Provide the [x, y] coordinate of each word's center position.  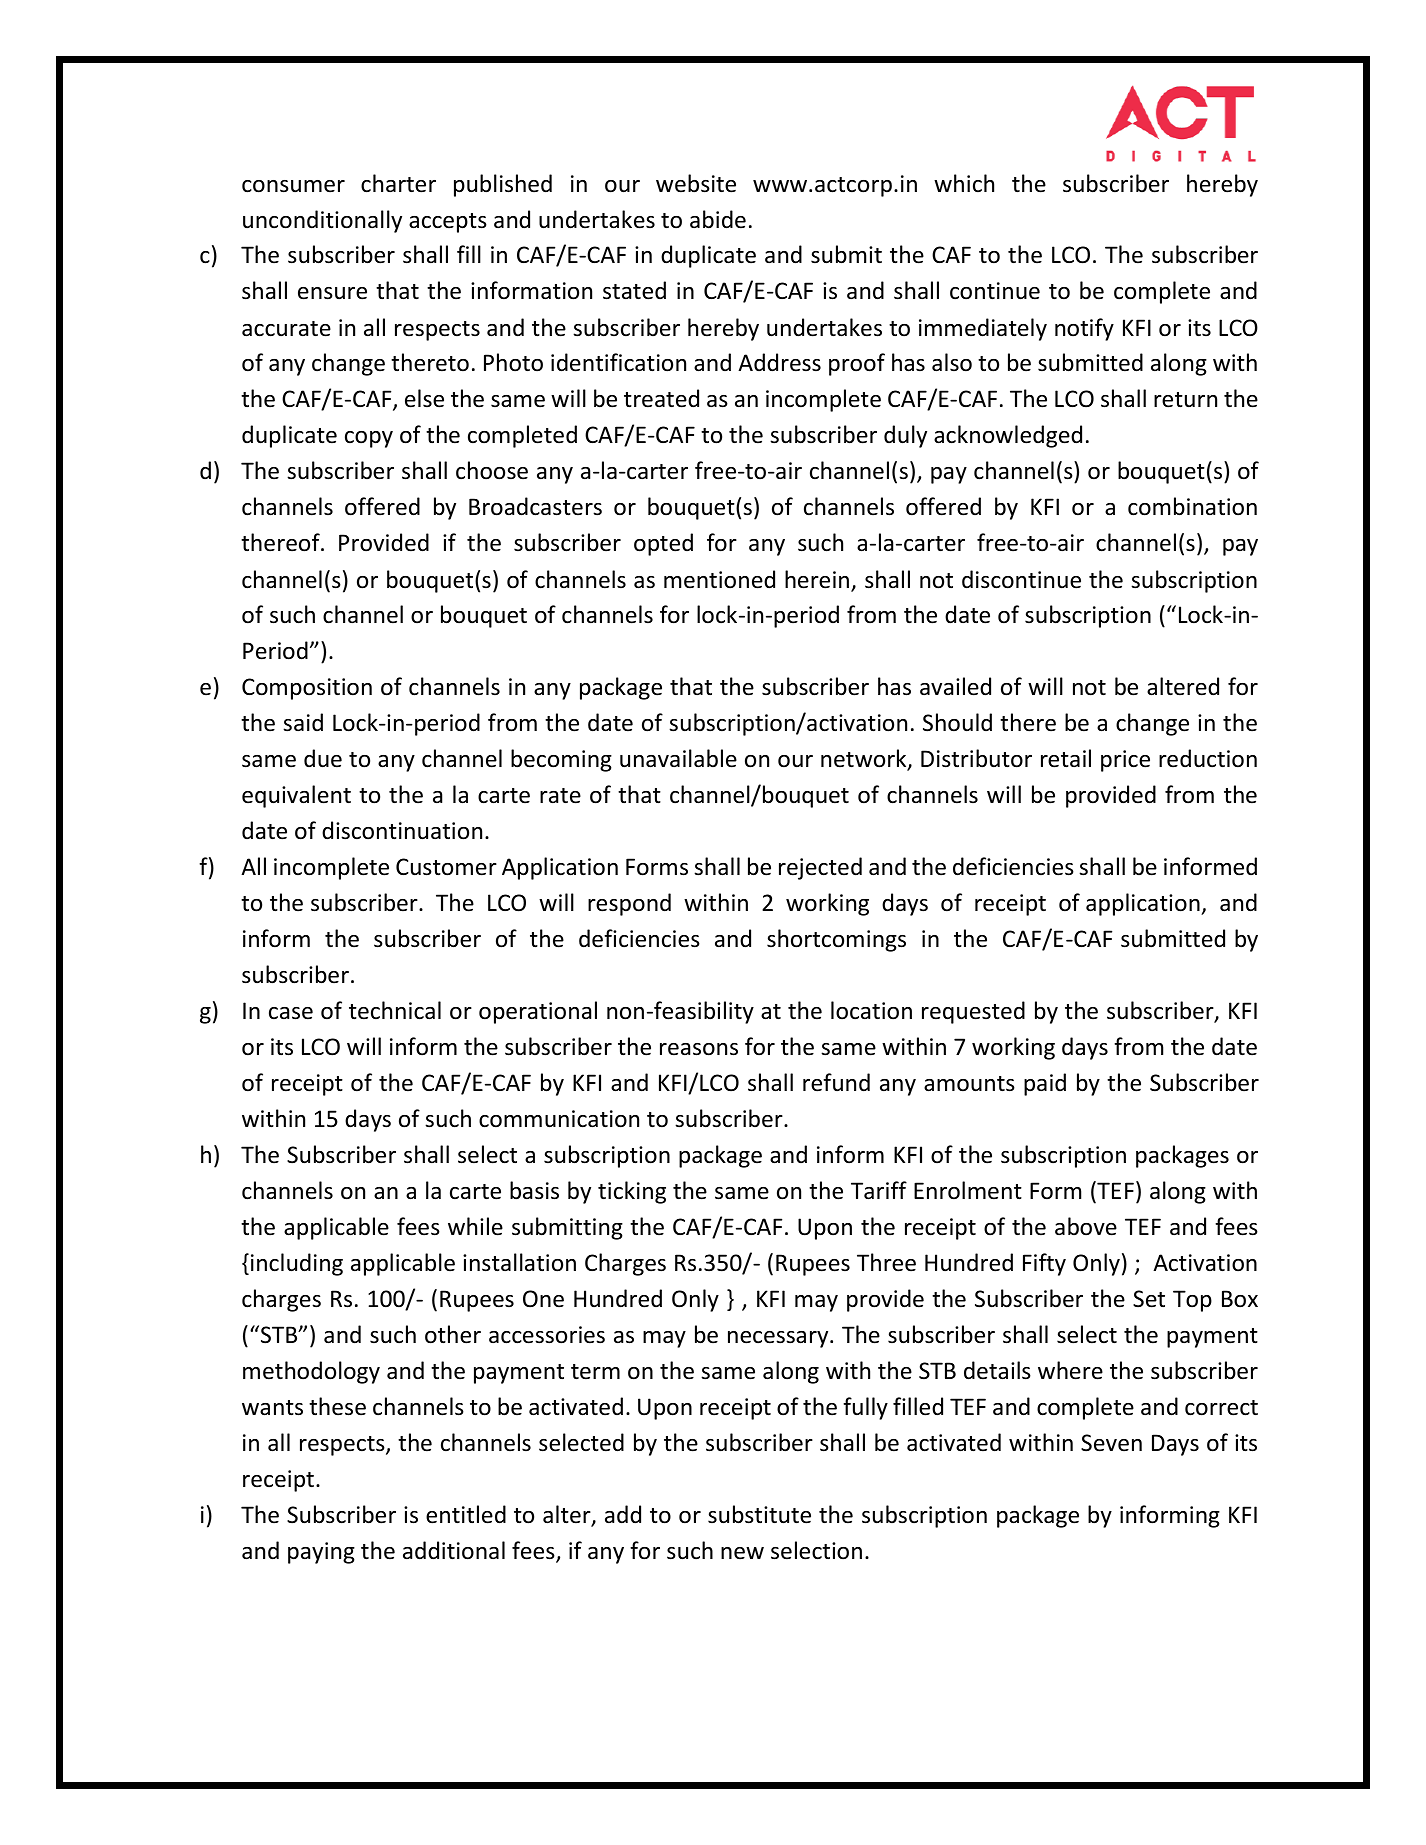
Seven [1111, 1443]
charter [398, 183]
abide [718, 219]
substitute [759, 1514]
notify [1084, 329]
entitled [466, 1514]
